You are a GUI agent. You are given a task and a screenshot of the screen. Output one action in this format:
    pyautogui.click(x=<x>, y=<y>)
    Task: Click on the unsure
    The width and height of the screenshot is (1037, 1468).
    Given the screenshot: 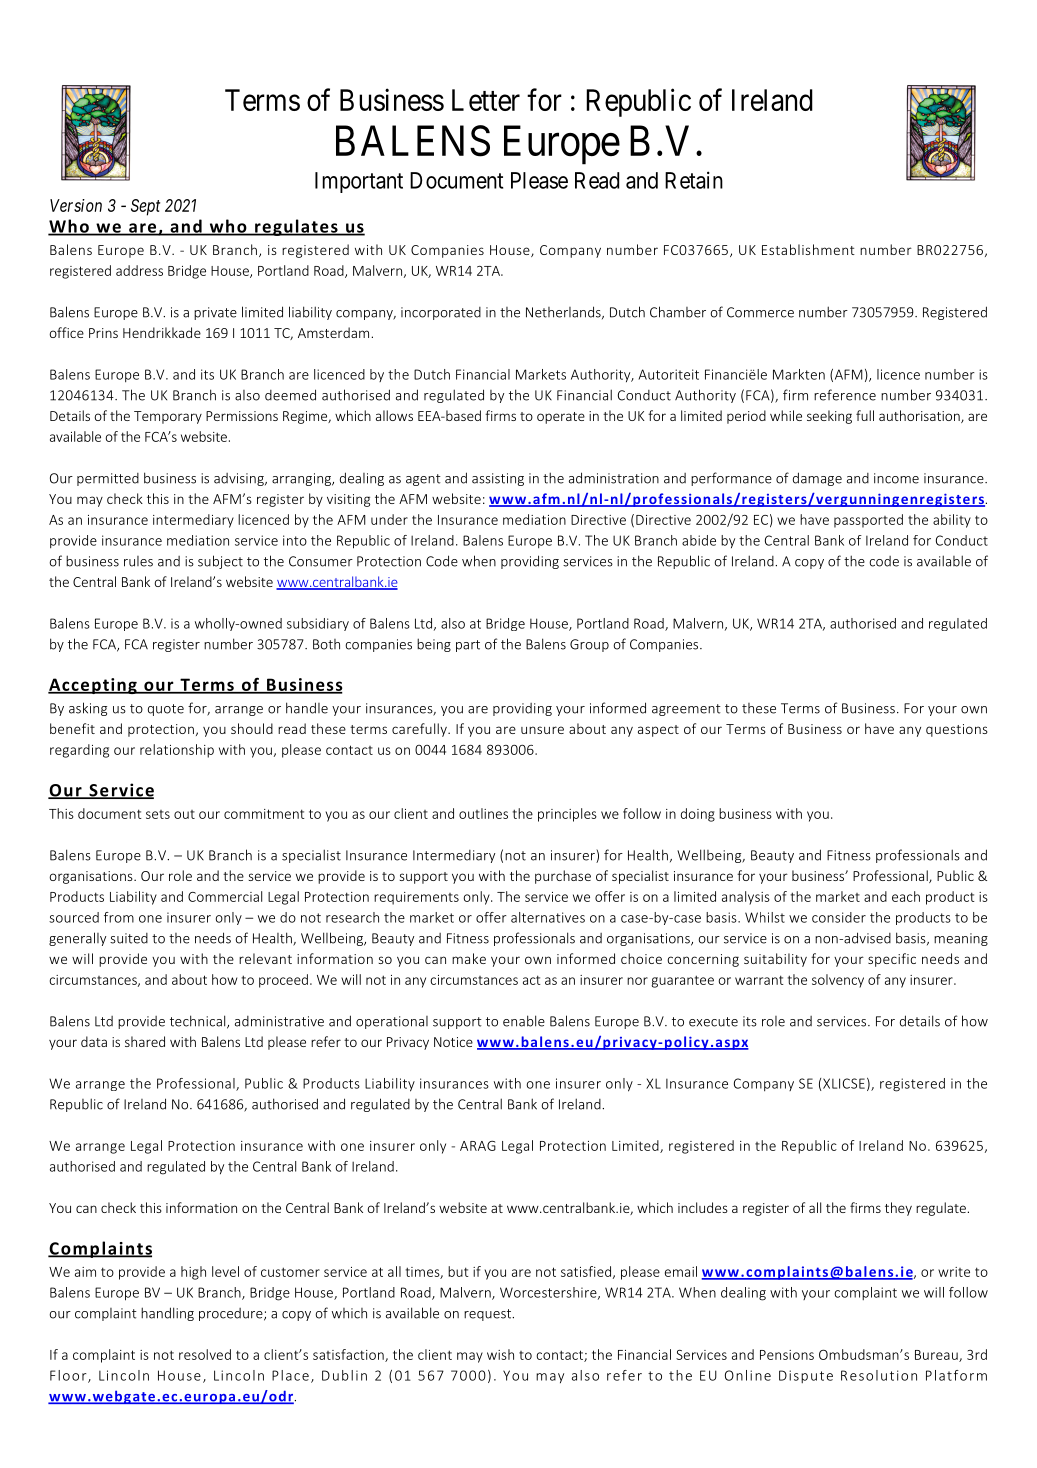 What is the action you would take?
    pyautogui.click(x=542, y=730)
